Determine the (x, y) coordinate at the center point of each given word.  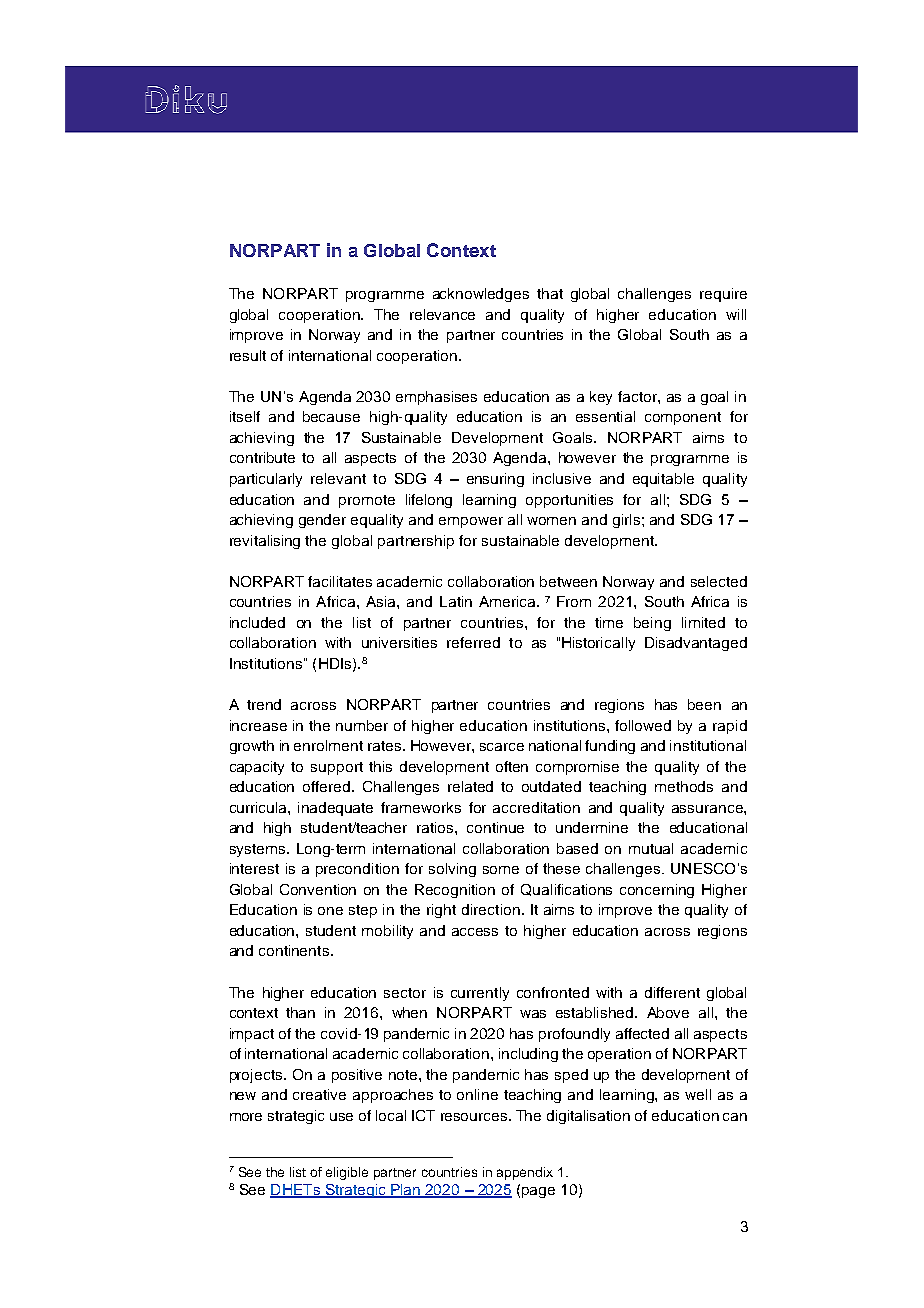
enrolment (328, 745)
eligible (347, 1173)
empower (471, 522)
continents (294, 950)
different (672, 992)
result (248, 355)
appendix (525, 1173)
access (475, 932)
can (735, 1117)
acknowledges (481, 295)
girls (626, 521)
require (723, 295)
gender (322, 521)
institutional (708, 745)
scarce (502, 747)
